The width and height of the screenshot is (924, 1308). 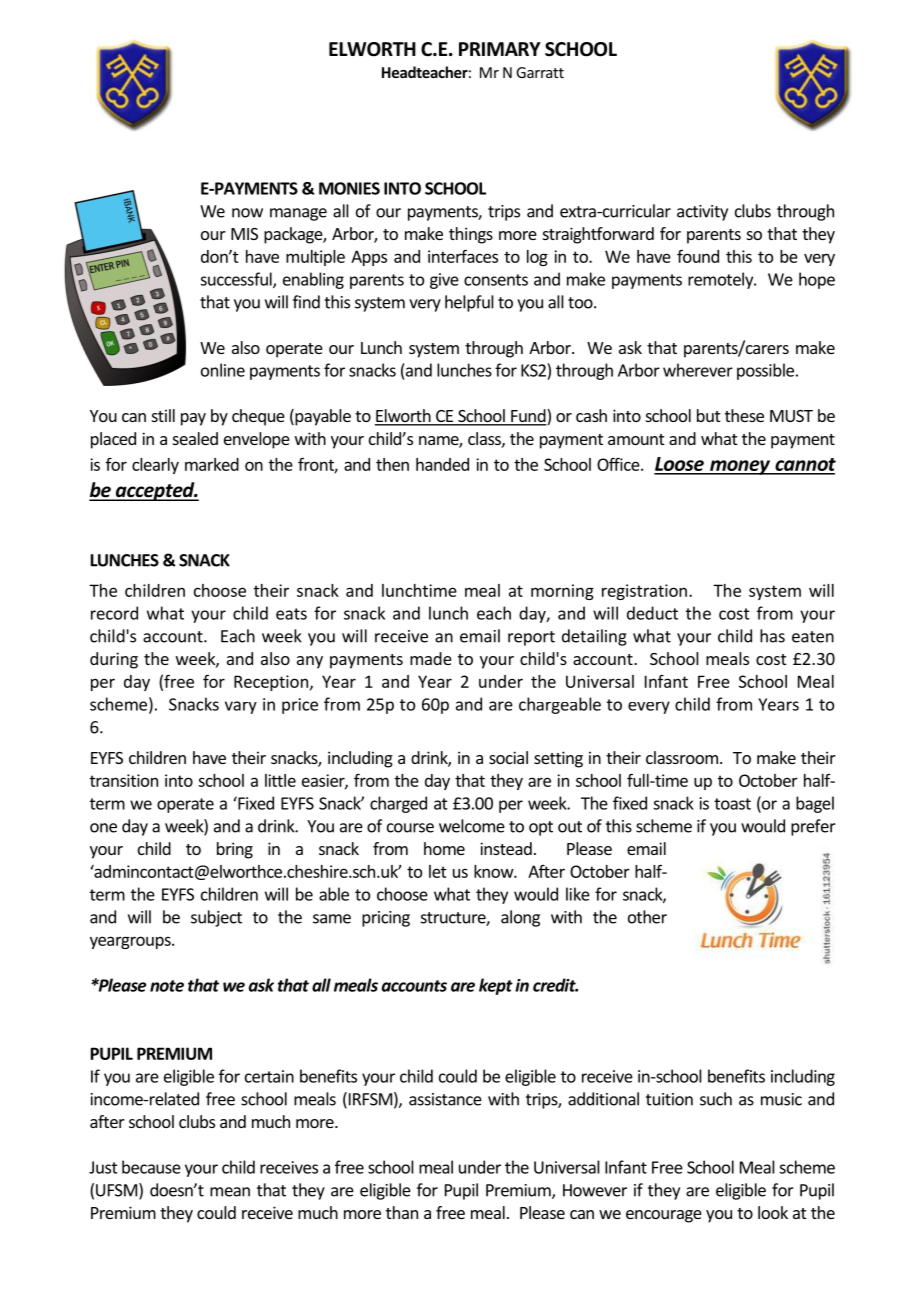 I want to click on handed, so click(x=442, y=464).
